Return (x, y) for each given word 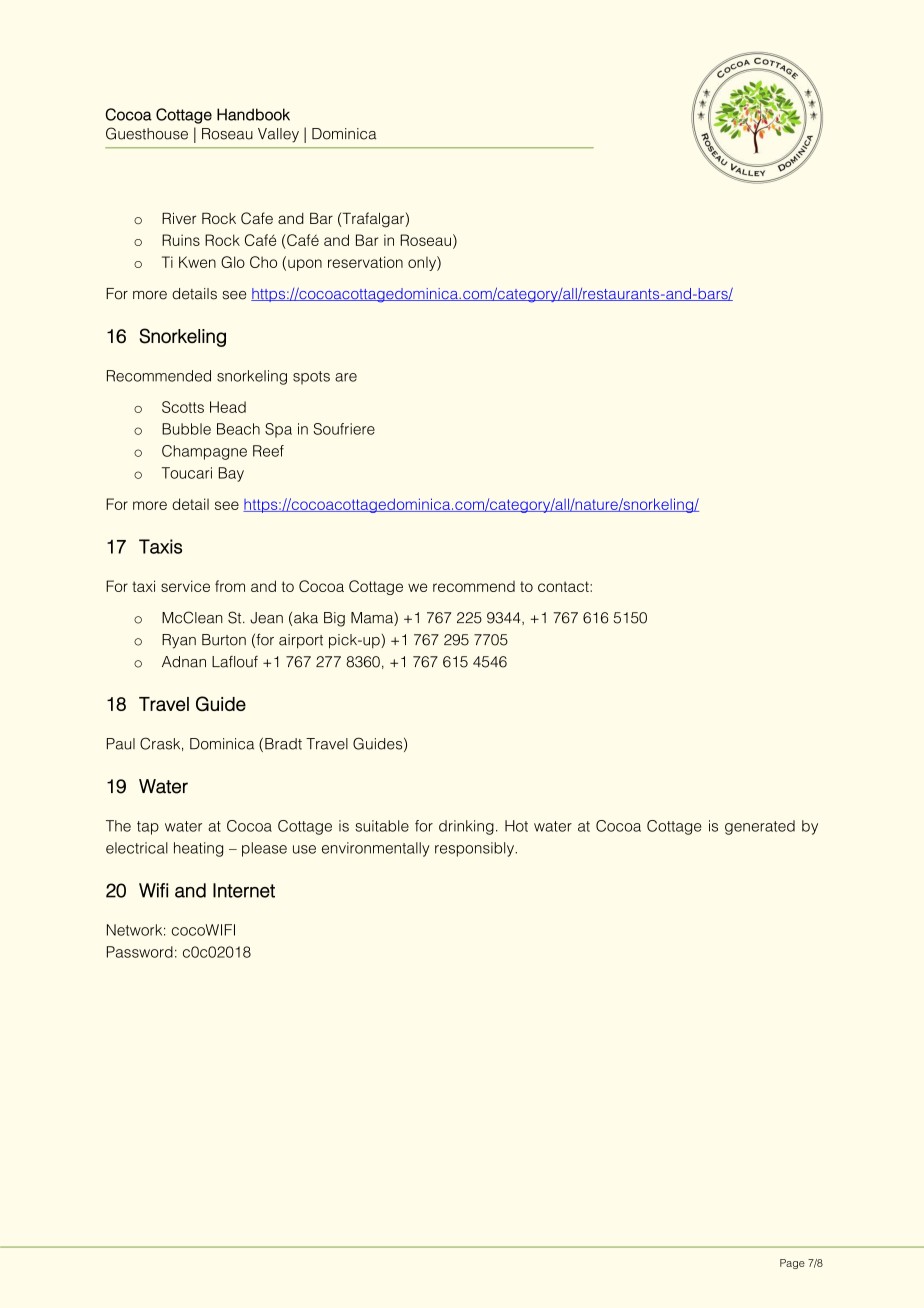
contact (564, 586)
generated (760, 827)
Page (792, 1264)
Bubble (186, 429)
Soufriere (344, 429)
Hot (516, 826)
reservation (365, 262)
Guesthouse (147, 133)
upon (305, 265)
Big (334, 619)
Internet (244, 890)
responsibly (475, 849)
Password (140, 952)
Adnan (184, 662)
